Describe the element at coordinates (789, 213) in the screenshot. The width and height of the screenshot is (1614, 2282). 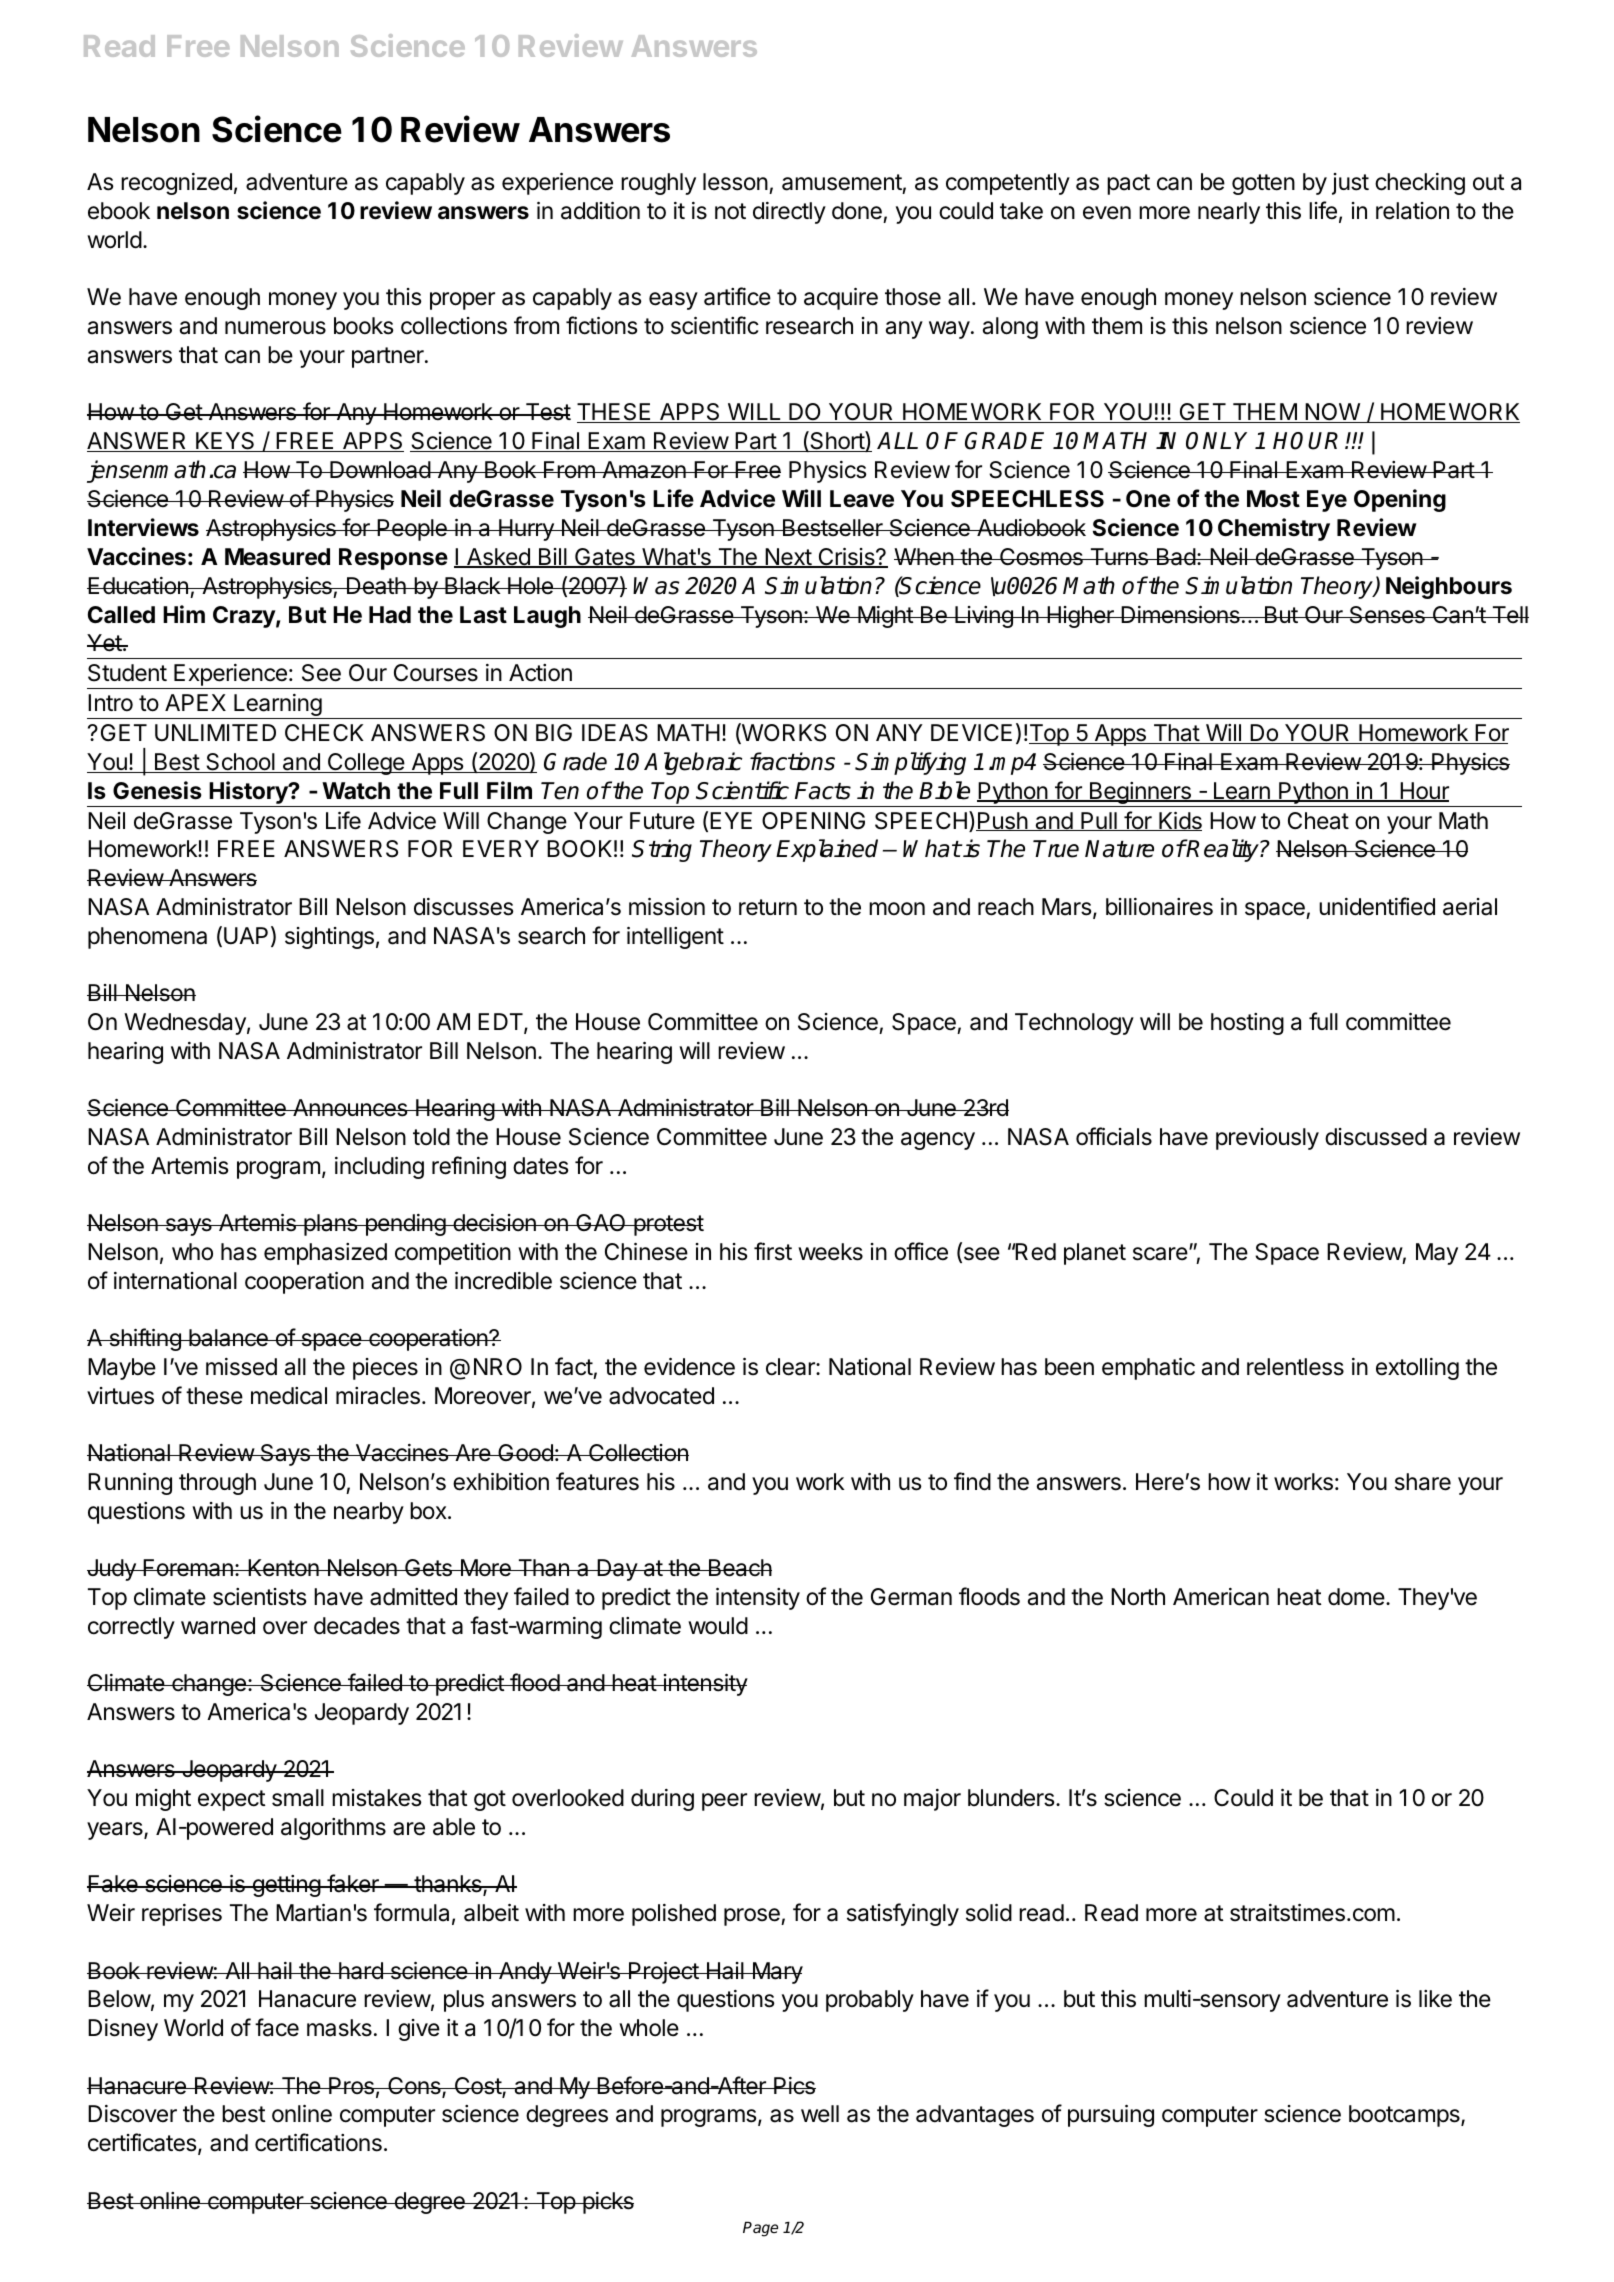
I see `directly` at that location.
